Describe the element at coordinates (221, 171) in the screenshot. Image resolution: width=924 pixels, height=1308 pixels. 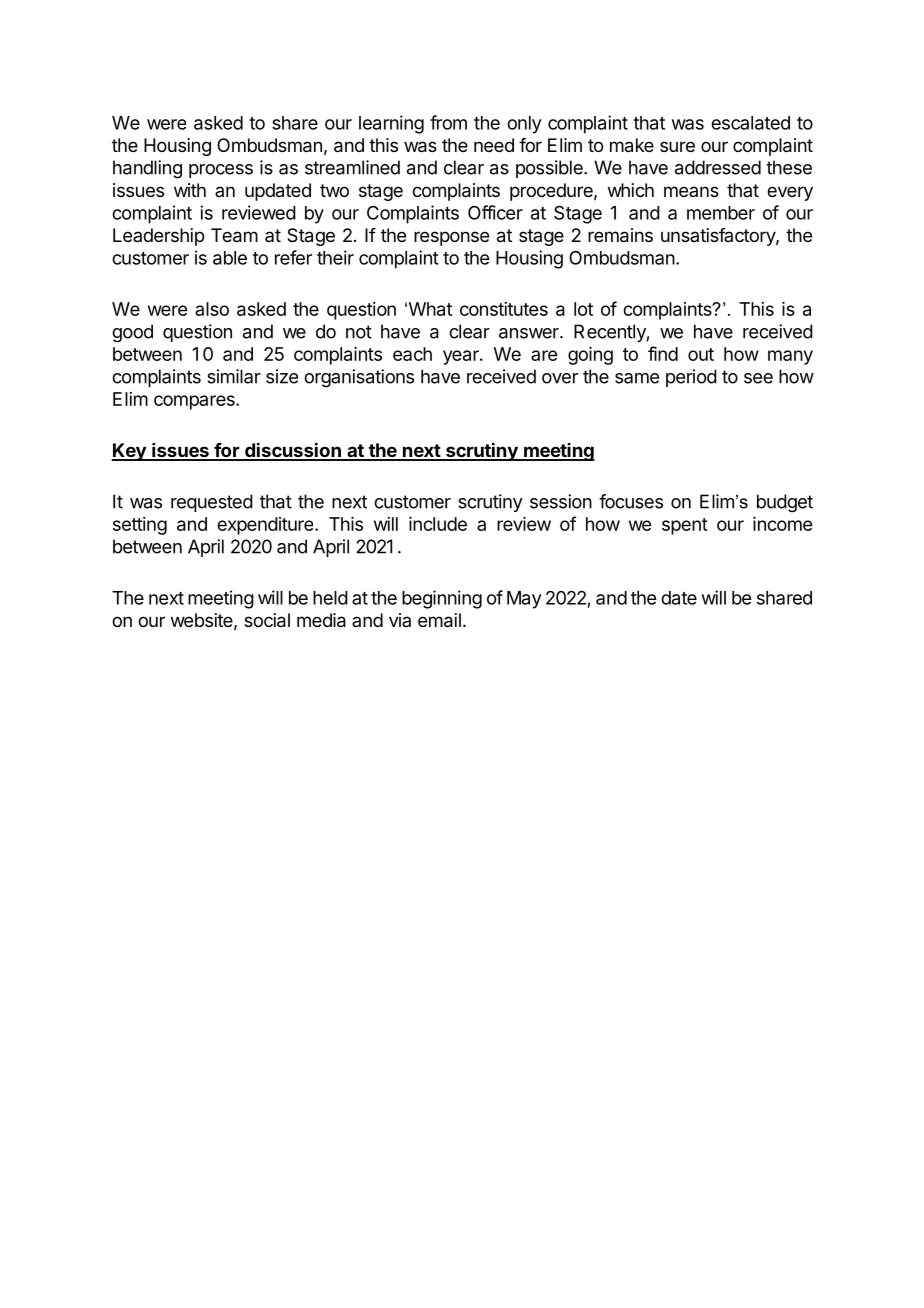
I see `process` at that location.
